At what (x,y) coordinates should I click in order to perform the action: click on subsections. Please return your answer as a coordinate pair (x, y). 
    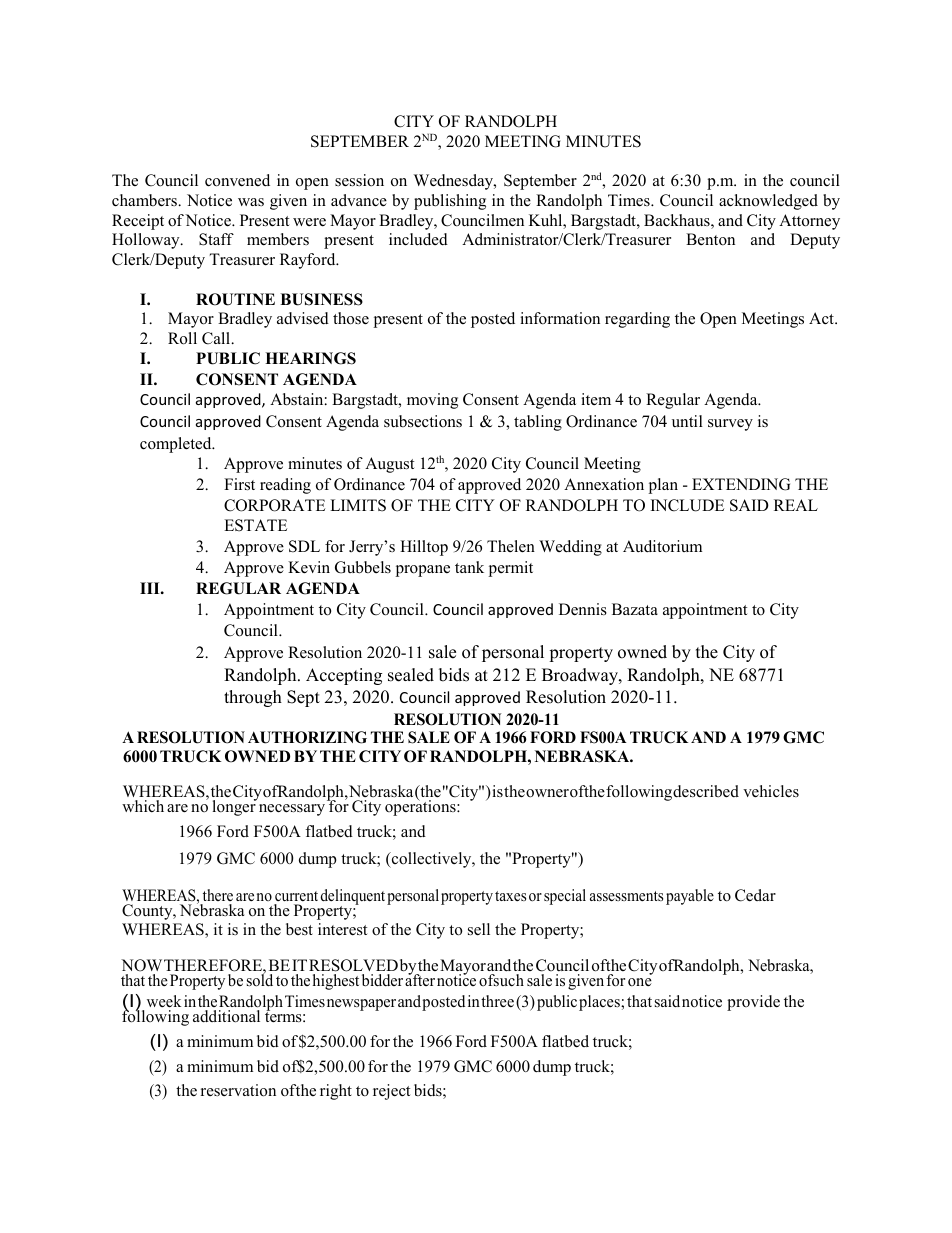
    Looking at the image, I should click on (423, 421).
